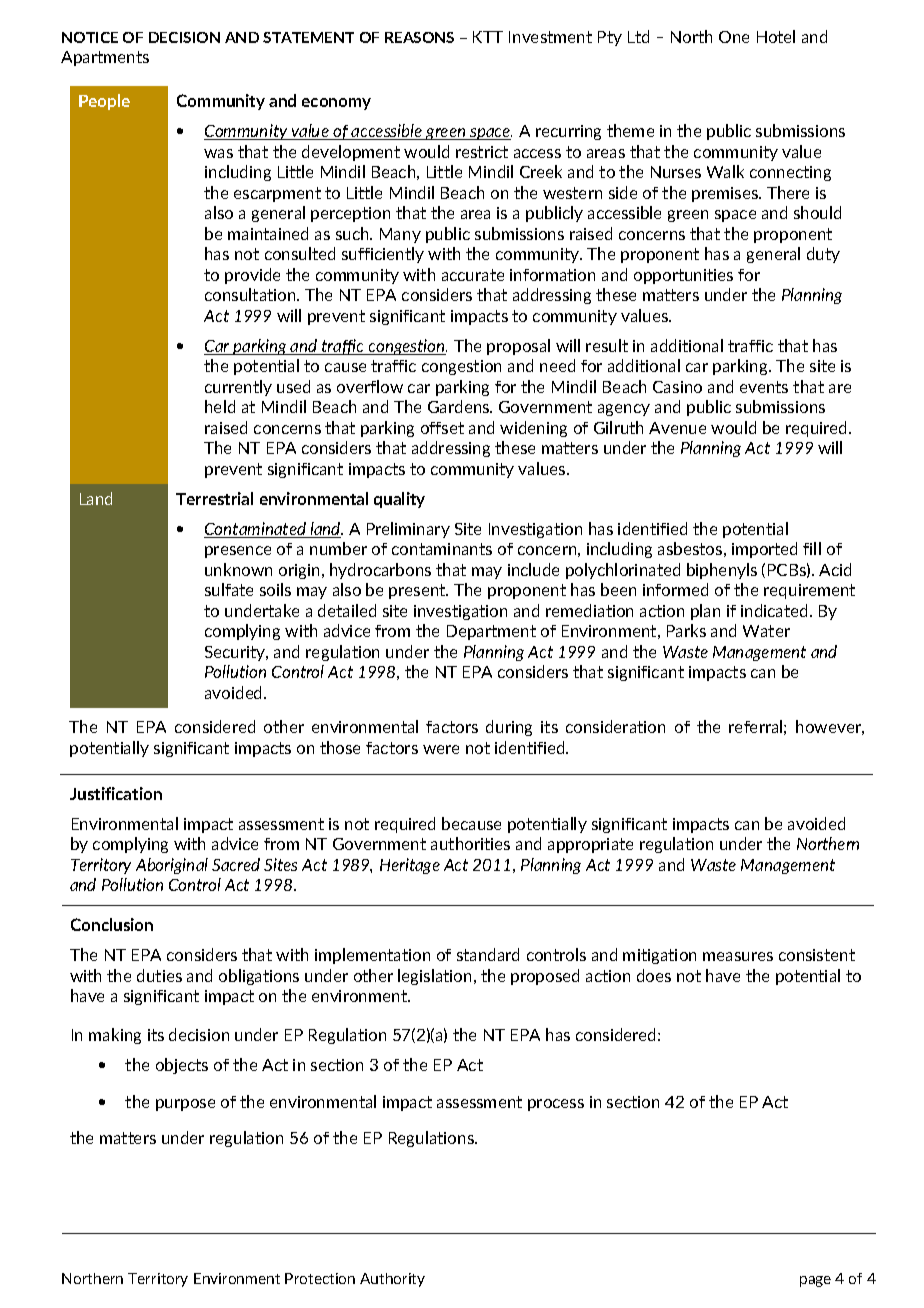 This image has width=924, height=1308. What do you see at coordinates (105, 58) in the image?
I see `Apartments` at bounding box center [105, 58].
